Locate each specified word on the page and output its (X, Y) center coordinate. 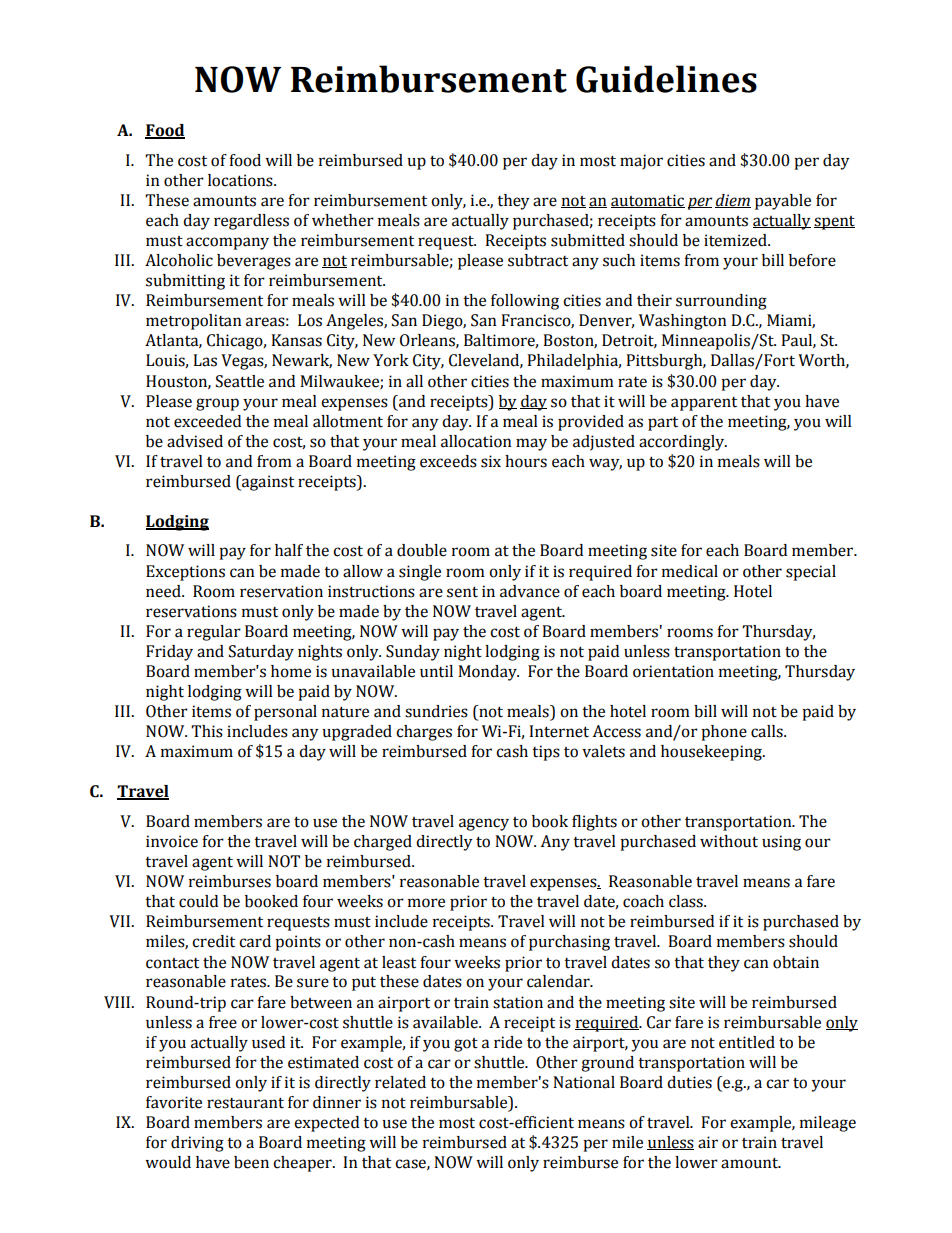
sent (462, 592)
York (391, 360)
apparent (704, 404)
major (641, 162)
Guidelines (666, 79)
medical (690, 571)
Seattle (240, 381)
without (729, 841)
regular (214, 633)
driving (197, 1144)
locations (241, 180)
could (198, 901)
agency (484, 824)
